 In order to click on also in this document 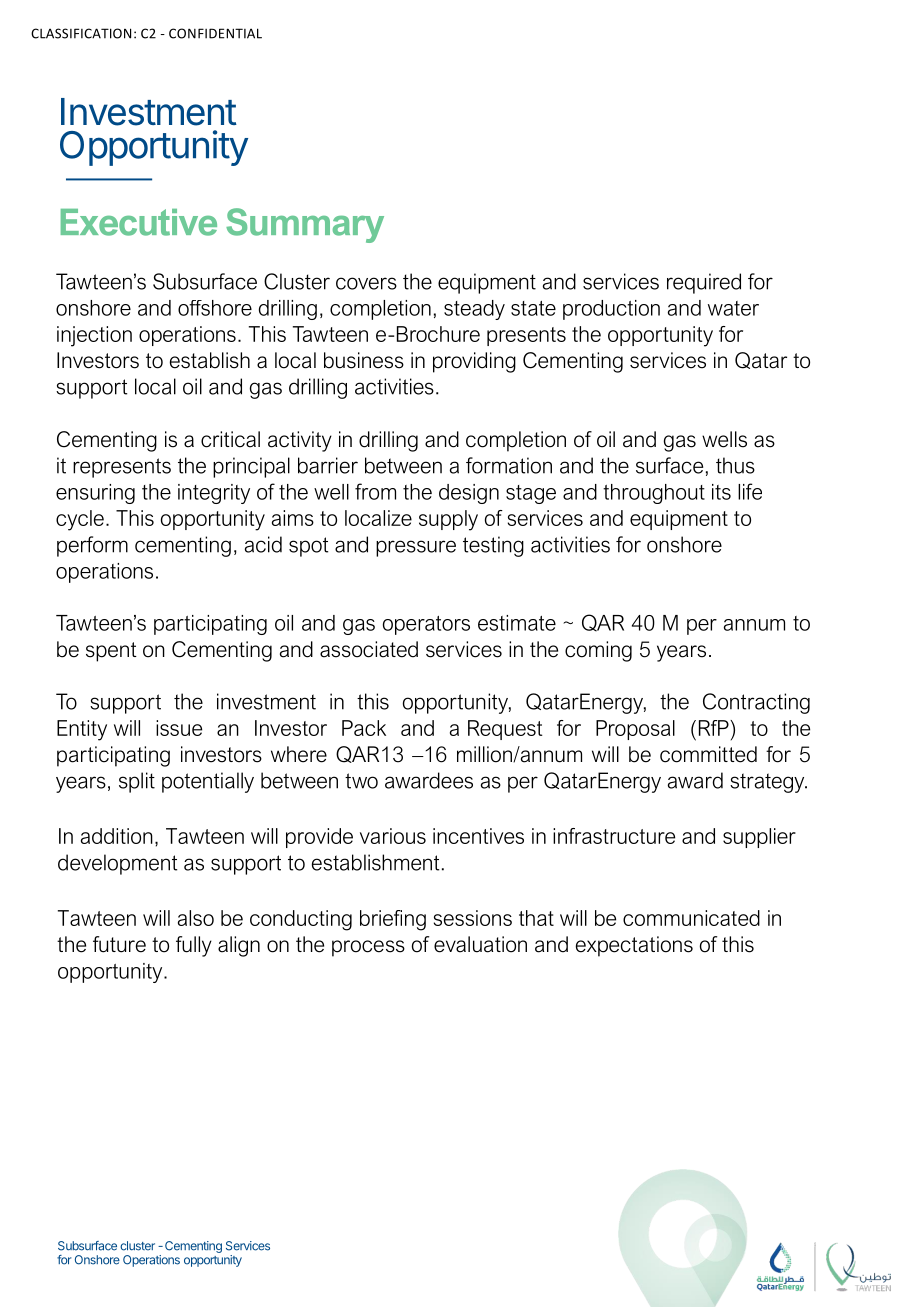, I will do `click(196, 918)`.
